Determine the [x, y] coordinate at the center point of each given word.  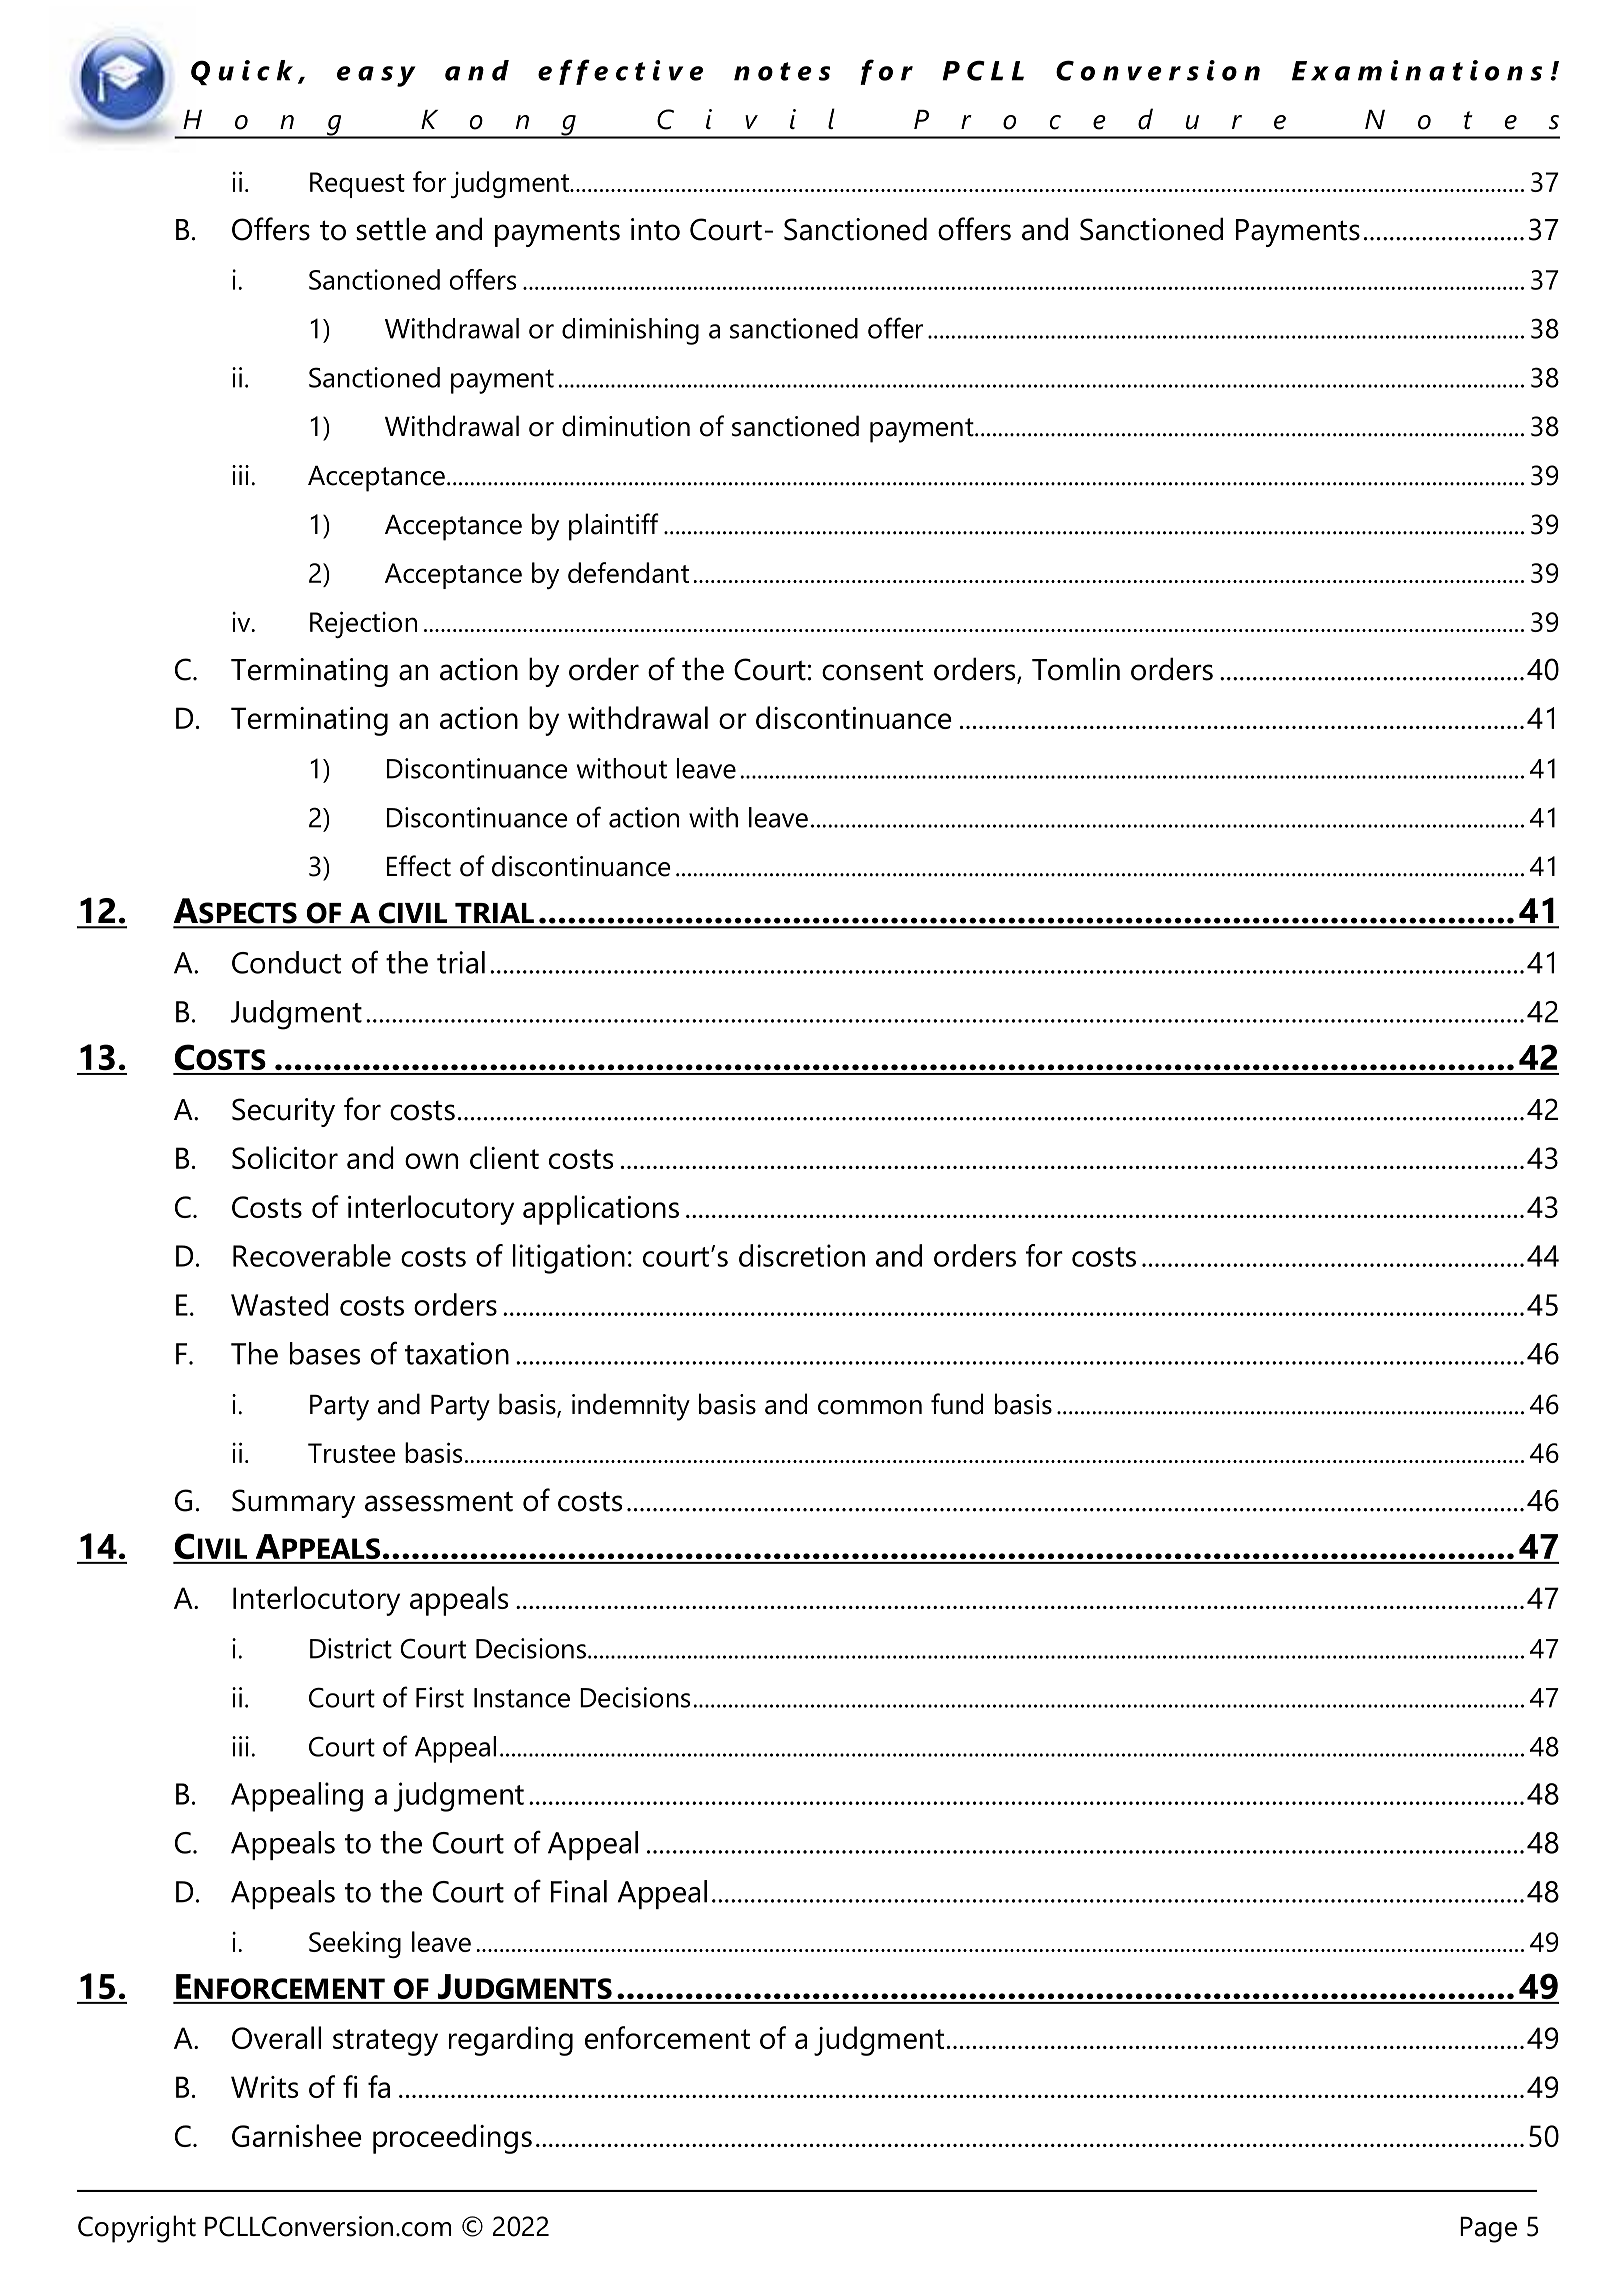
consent [872, 671]
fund [957, 1404]
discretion [802, 1255]
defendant [628, 572]
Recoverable [312, 1255]
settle [391, 229]
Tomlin [1076, 669]
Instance [522, 1698]
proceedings [452, 2139]
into [655, 229]
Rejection [363, 624]
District [351, 1648]
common [870, 1407]
